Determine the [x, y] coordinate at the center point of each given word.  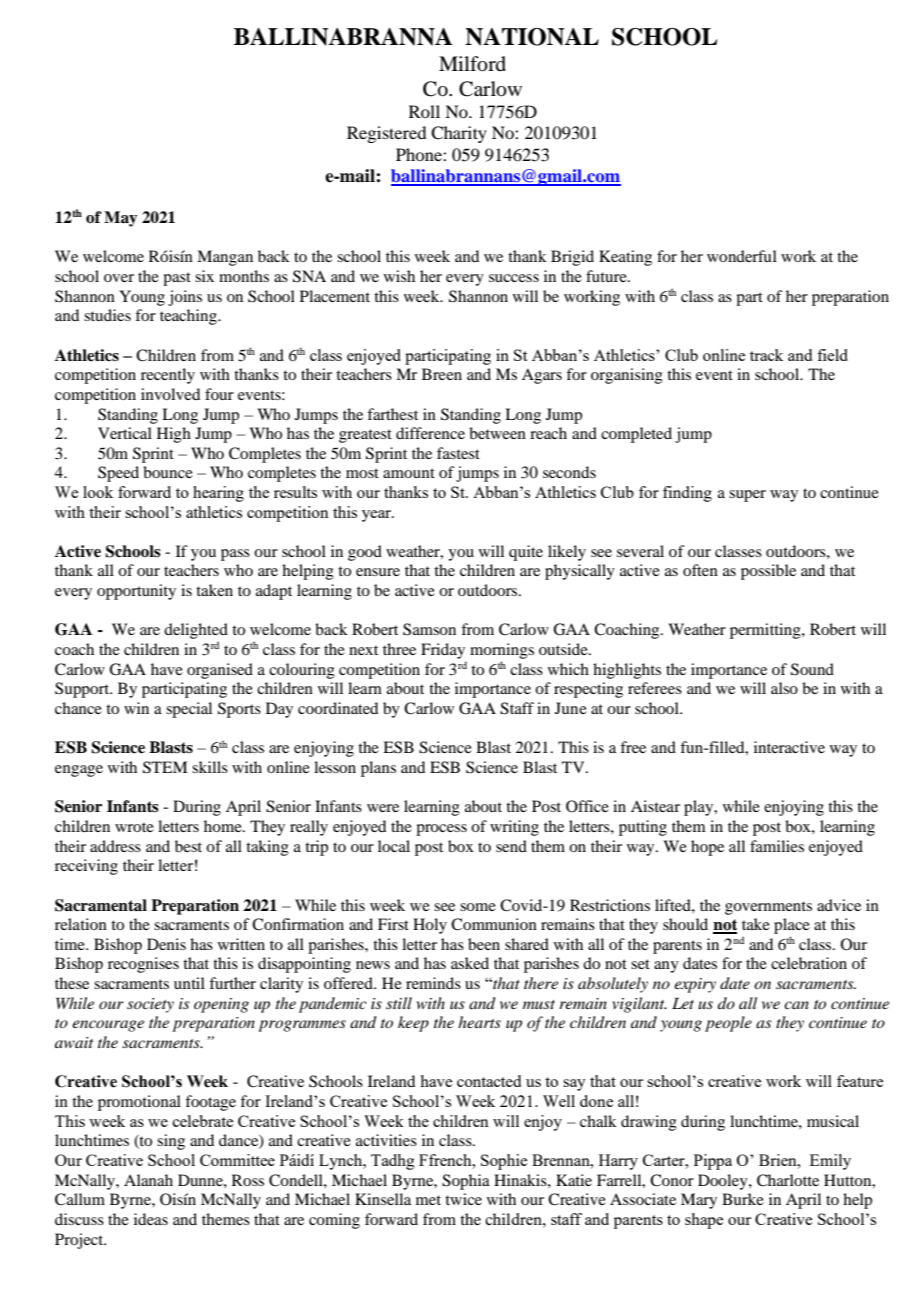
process [441, 830]
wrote [134, 827]
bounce [168, 472]
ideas [151, 1219]
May [120, 219]
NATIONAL [532, 37]
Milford [472, 64]
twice [463, 1199]
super [747, 496]
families [777, 846]
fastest [458, 453]
